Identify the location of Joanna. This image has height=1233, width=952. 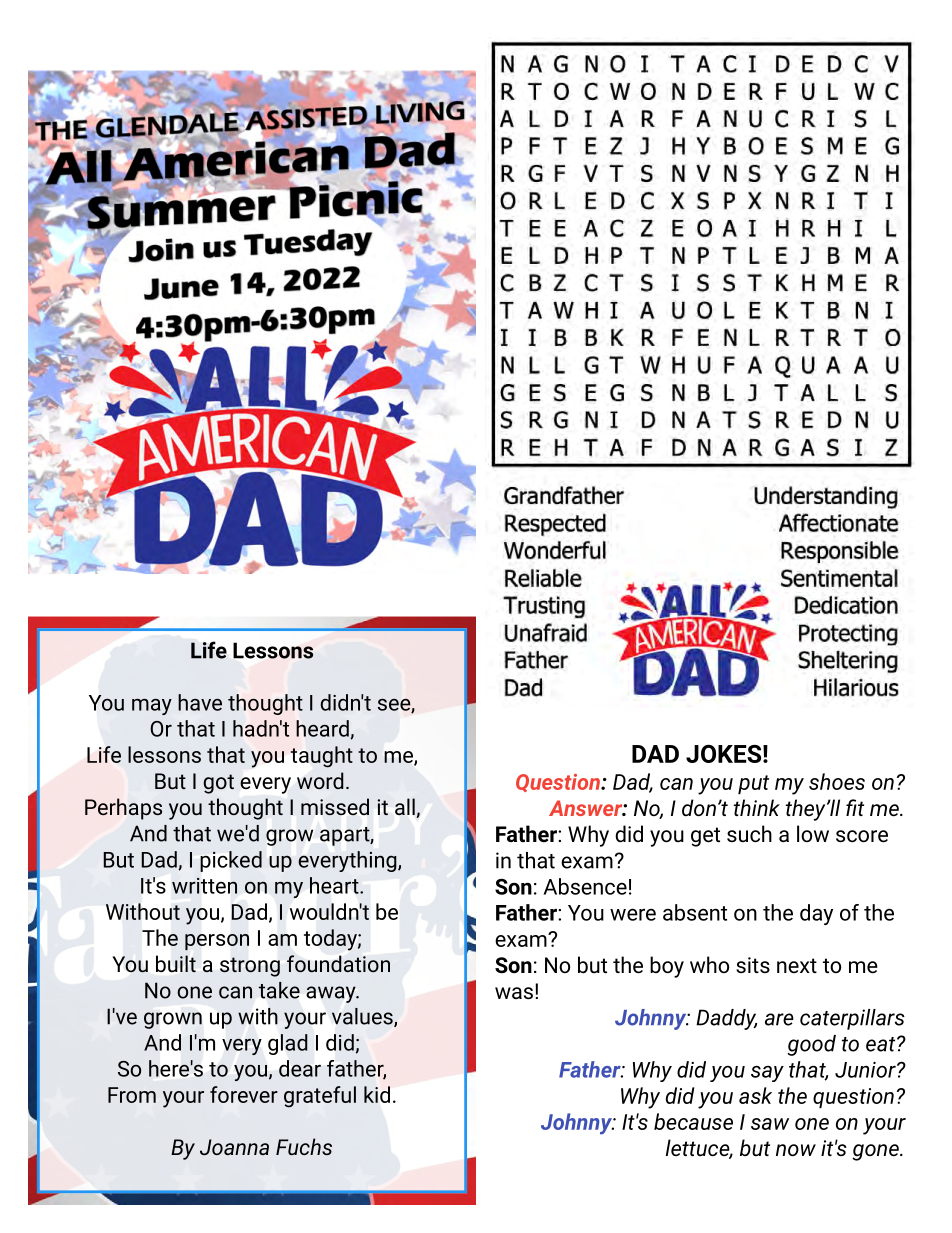
(234, 1147).
